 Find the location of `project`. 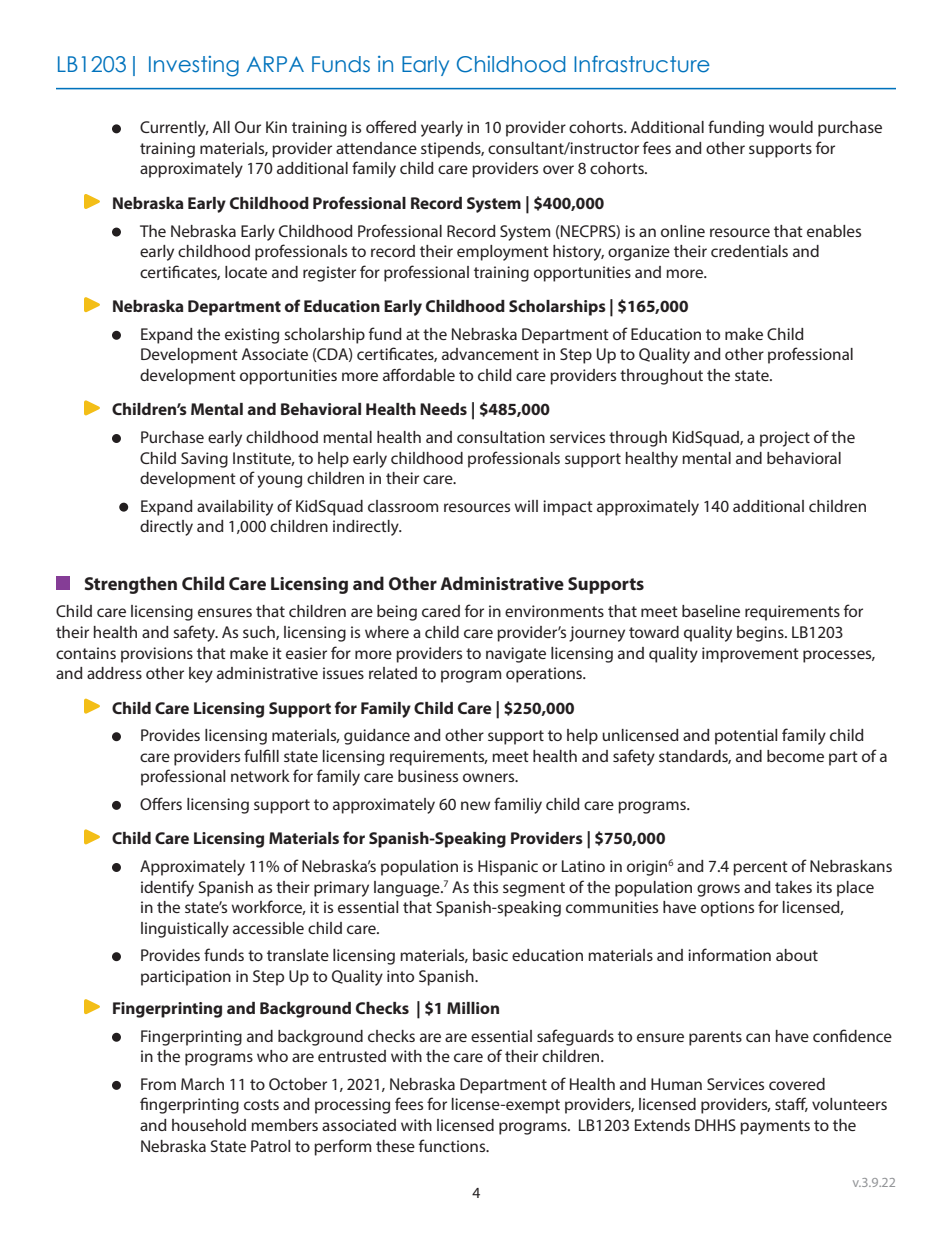

project is located at coordinates (785, 439).
